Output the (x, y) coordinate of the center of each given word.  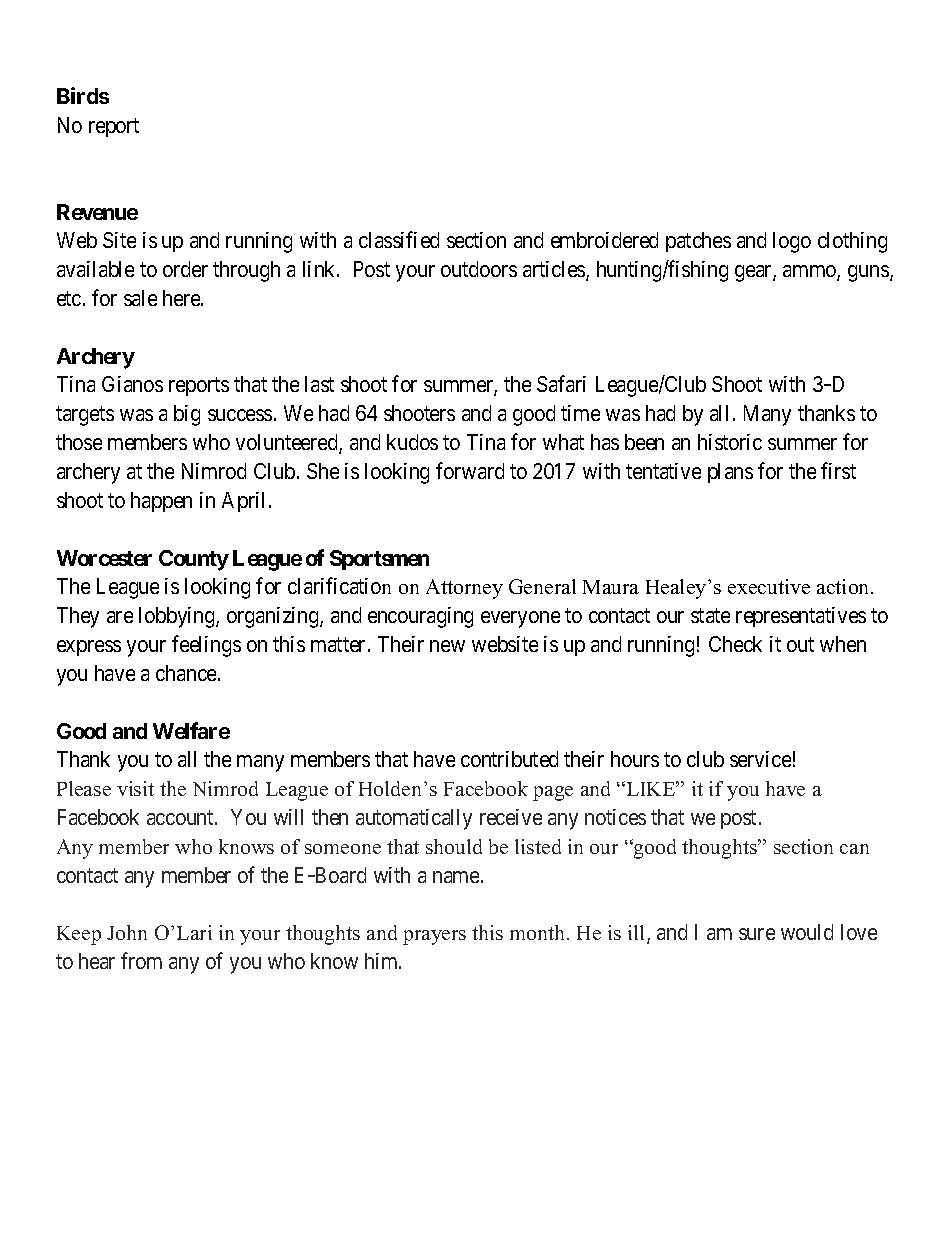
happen (161, 502)
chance (186, 673)
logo (792, 242)
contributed (509, 759)
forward (470, 470)
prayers (434, 937)
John (127, 932)
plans (730, 473)
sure (757, 934)
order (185, 269)
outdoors (479, 269)
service (760, 759)
